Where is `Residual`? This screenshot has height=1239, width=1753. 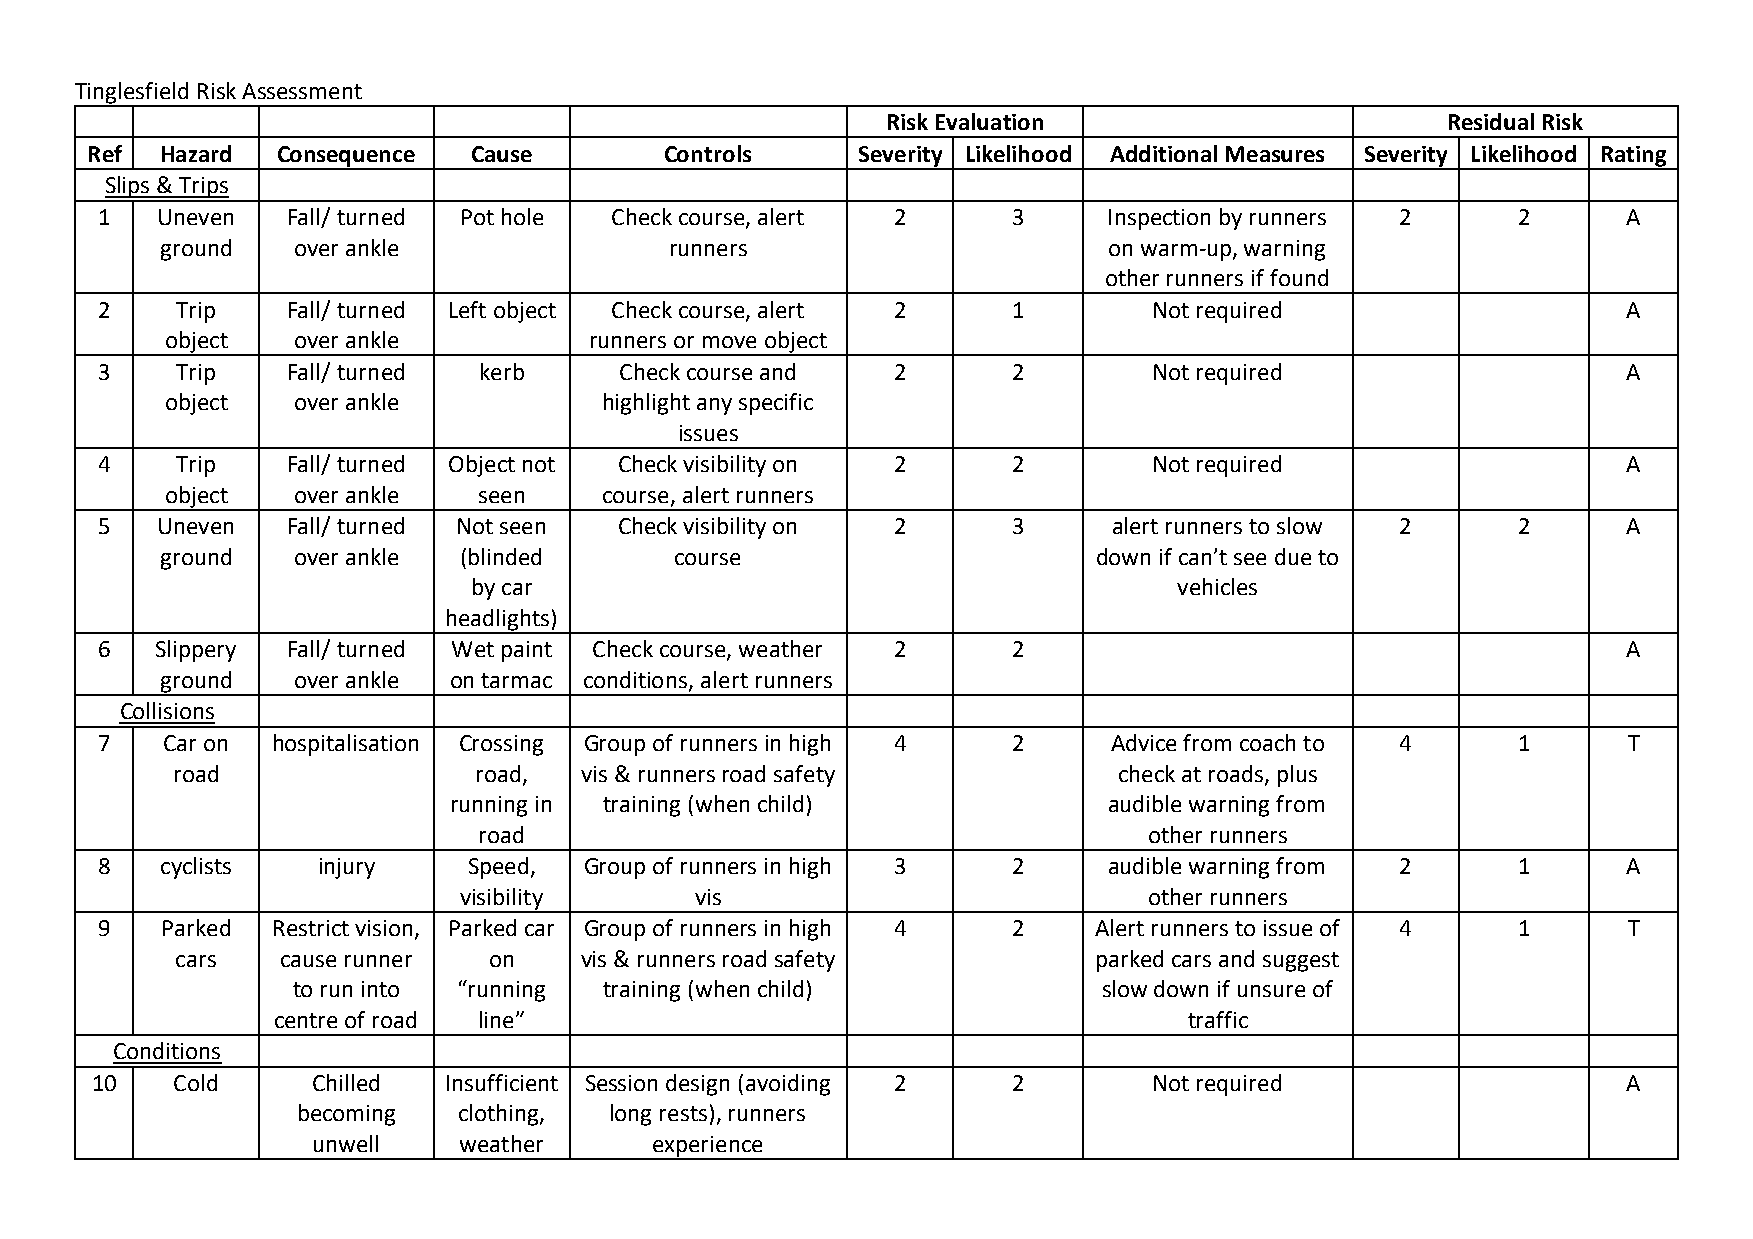
Residual is located at coordinates (1491, 121).
